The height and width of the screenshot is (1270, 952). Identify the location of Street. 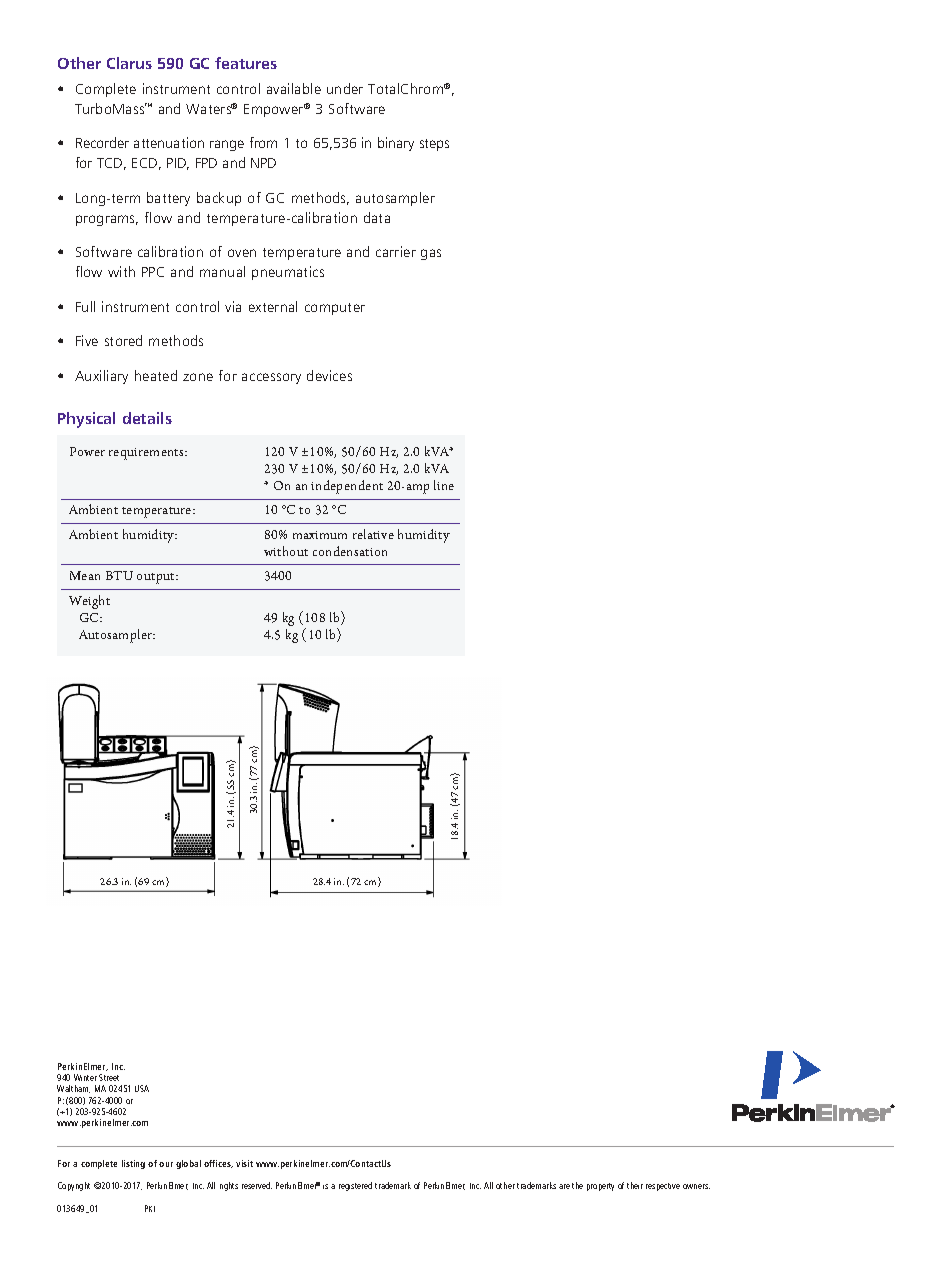
(109, 1077).
